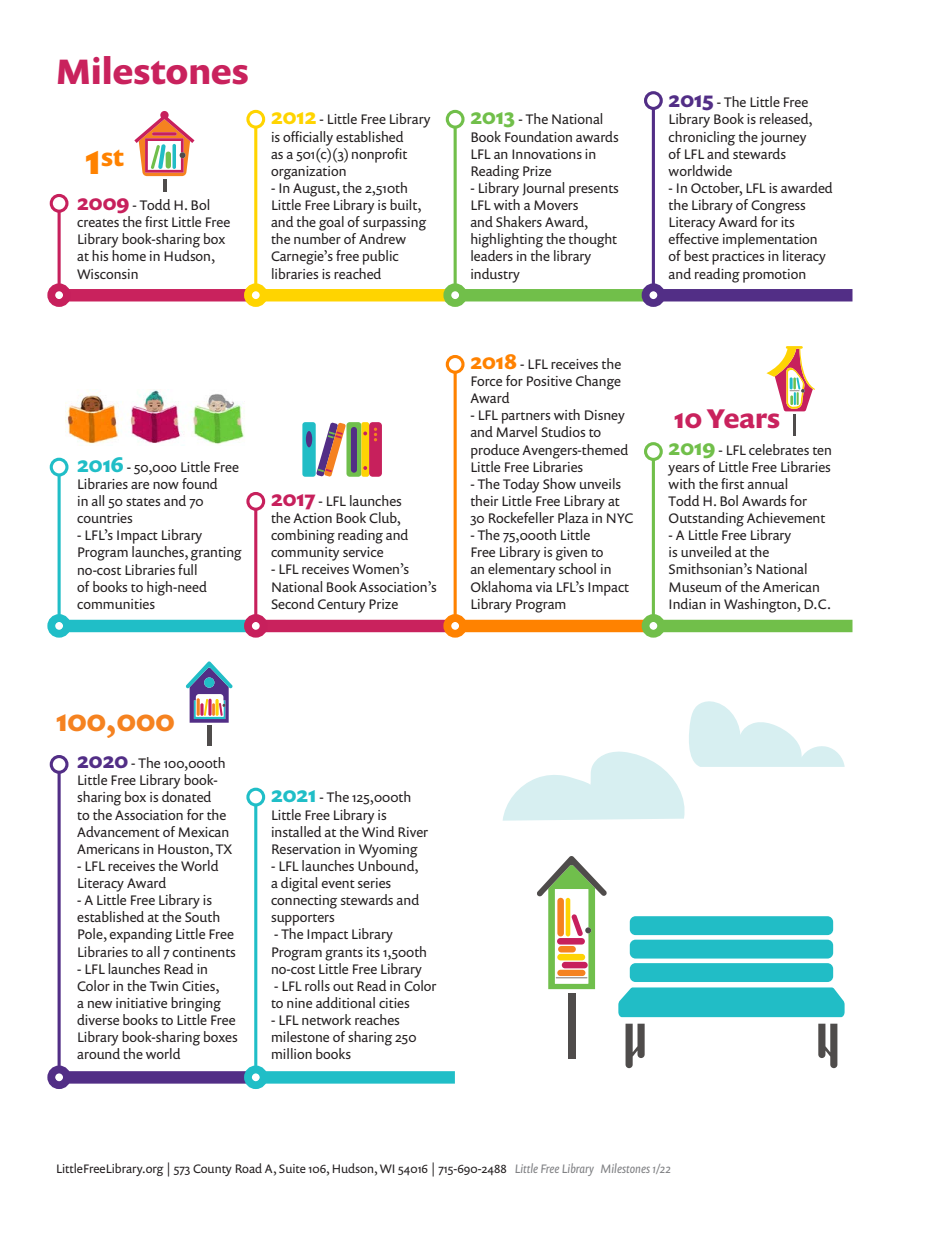  I want to click on series, so click(374, 883).
